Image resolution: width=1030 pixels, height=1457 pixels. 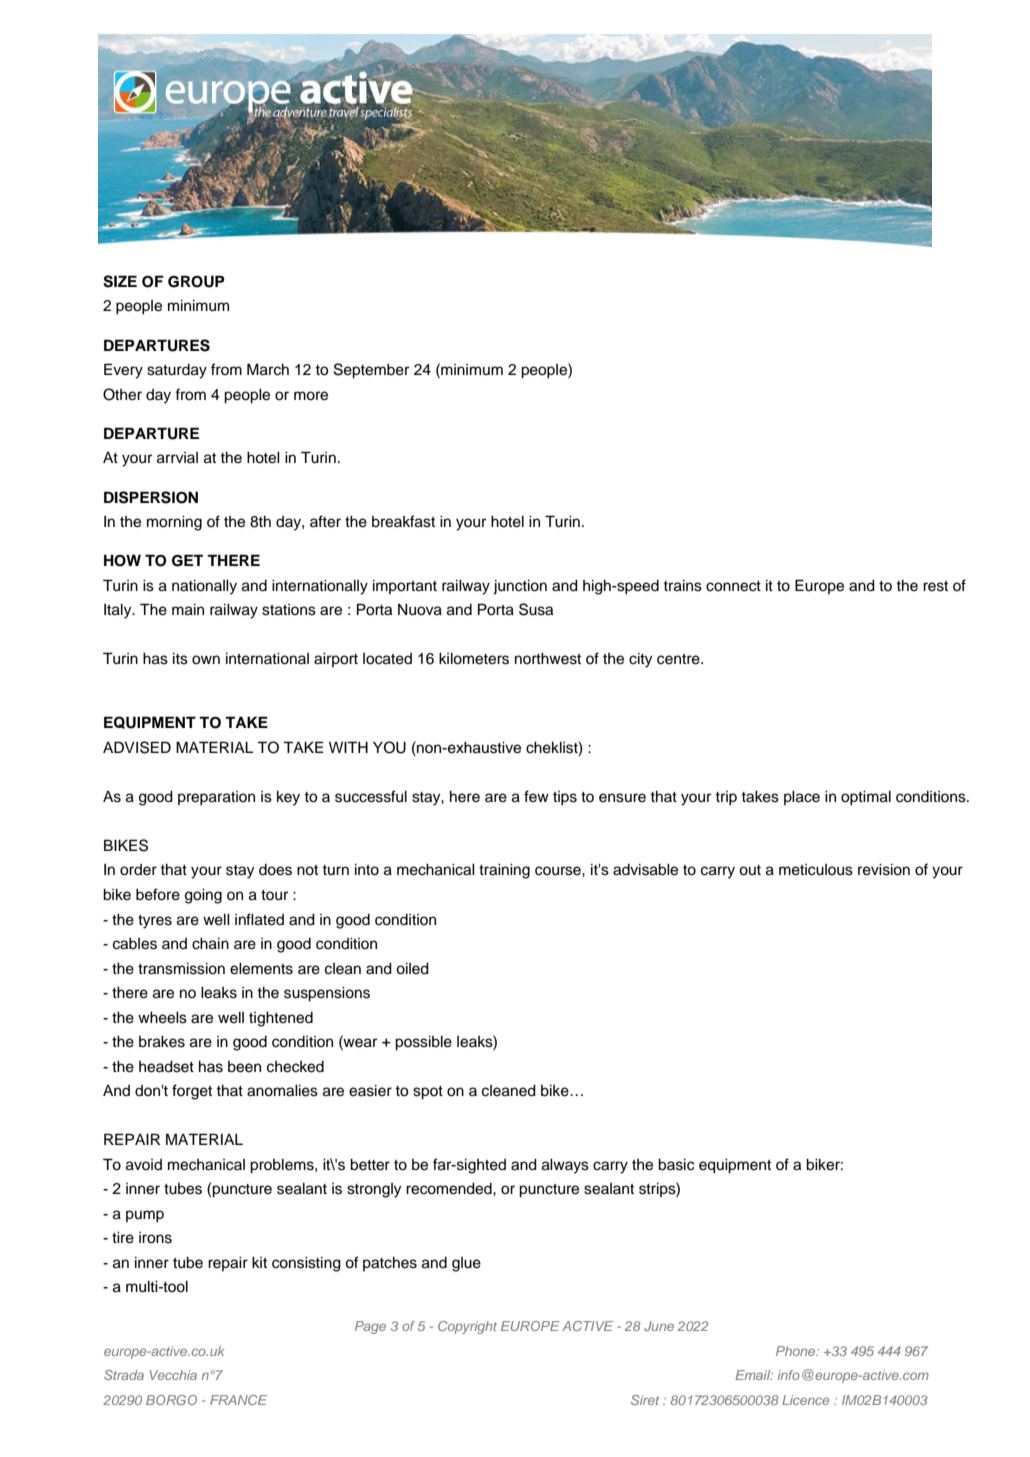 What do you see at coordinates (935, 586) in the page?
I see `rest` at bounding box center [935, 586].
